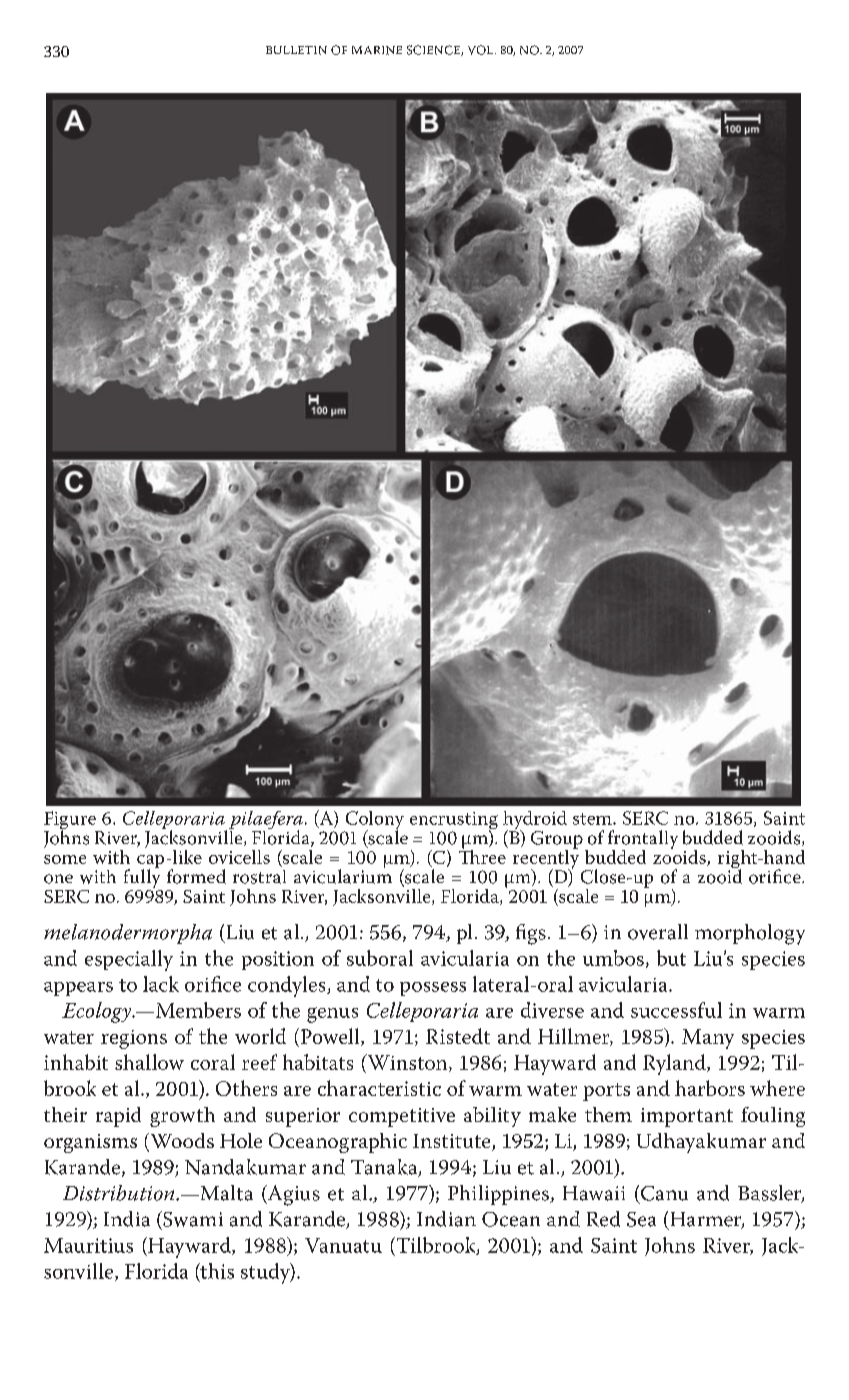 The width and height of the screenshot is (849, 1400). Describe the element at coordinates (377, 50) in the screenshot. I see `MARINE` at that location.
